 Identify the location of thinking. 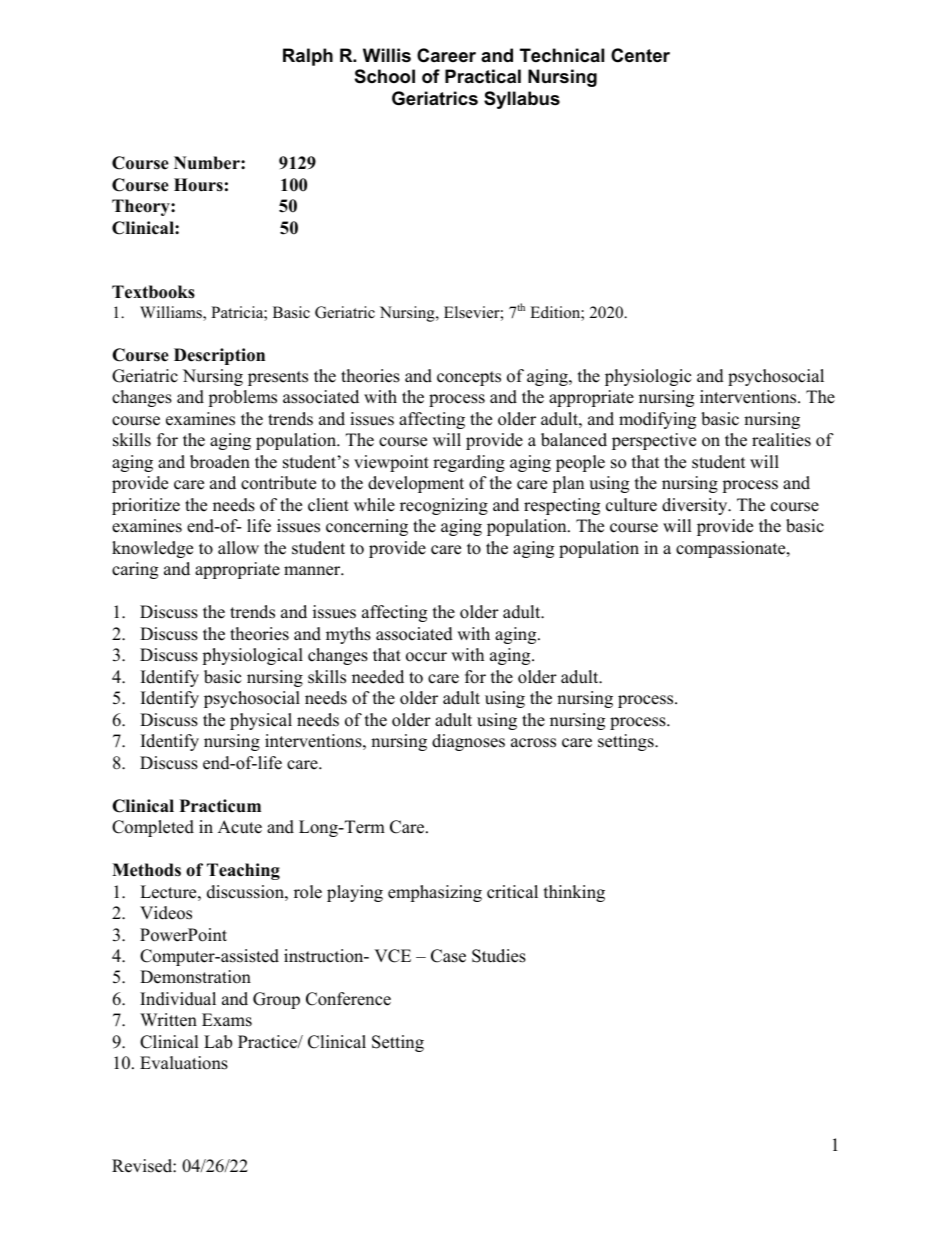
(574, 893).
